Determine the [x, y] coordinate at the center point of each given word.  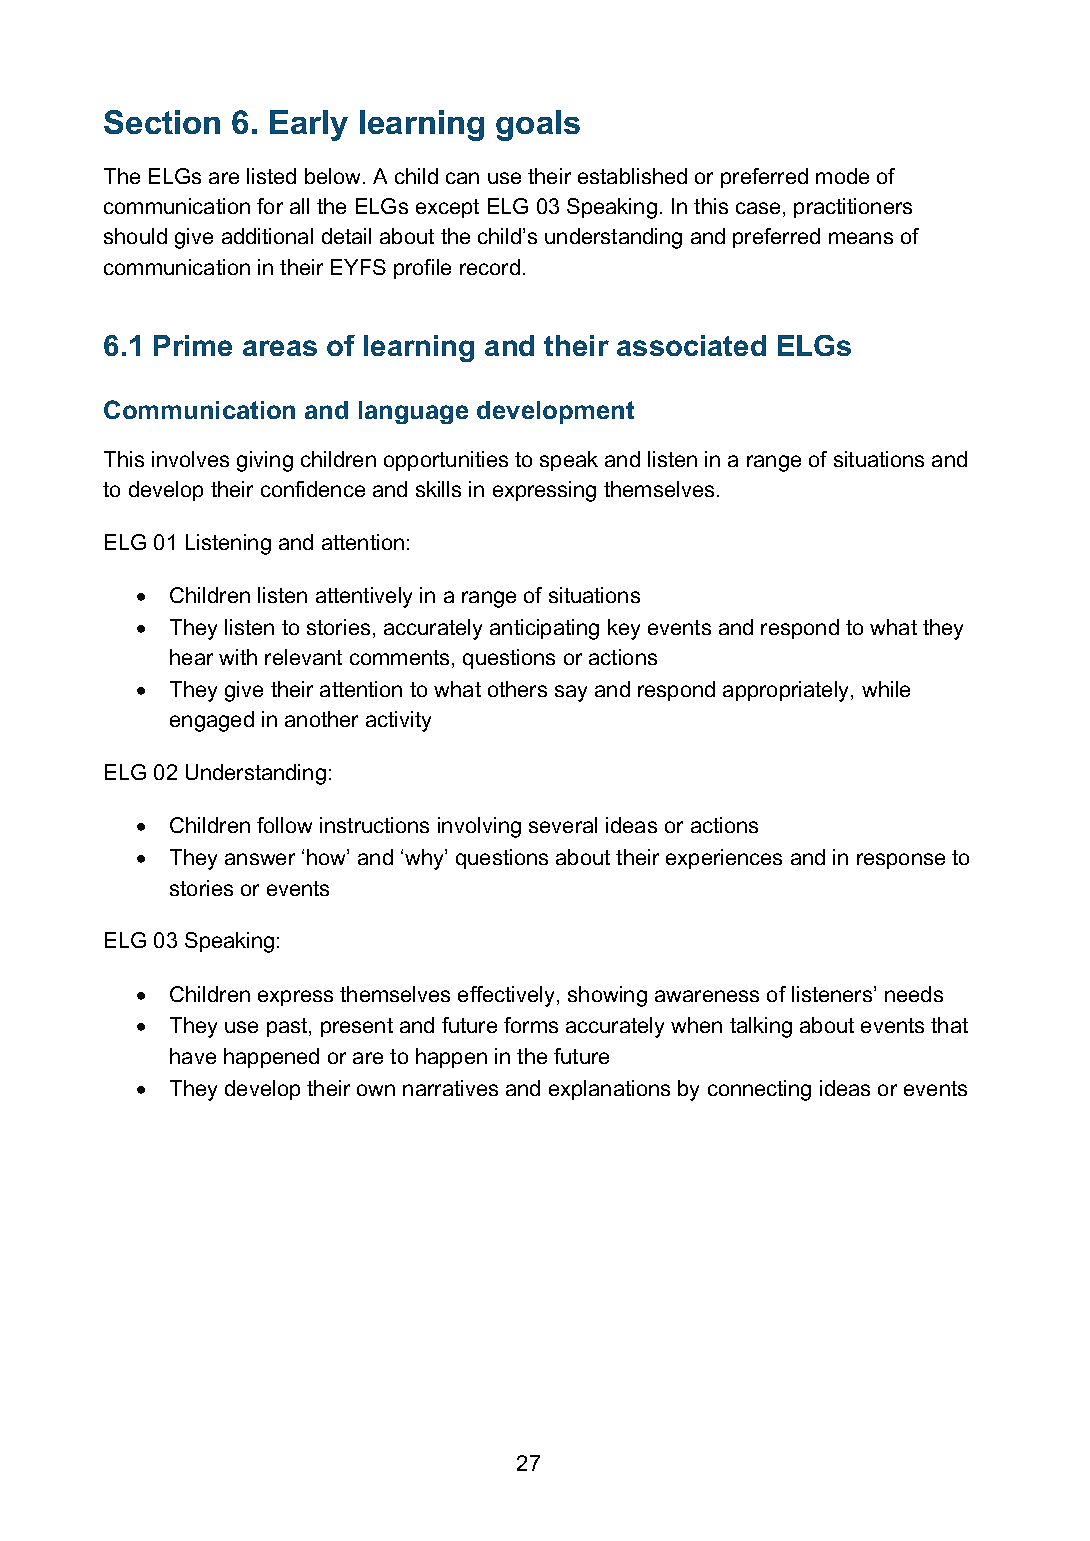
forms [531, 1025]
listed [271, 176]
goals [538, 125]
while [886, 689]
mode [842, 176]
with [238, 657]
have [193, 1056]
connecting [759, 1090]
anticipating [544, 629]
